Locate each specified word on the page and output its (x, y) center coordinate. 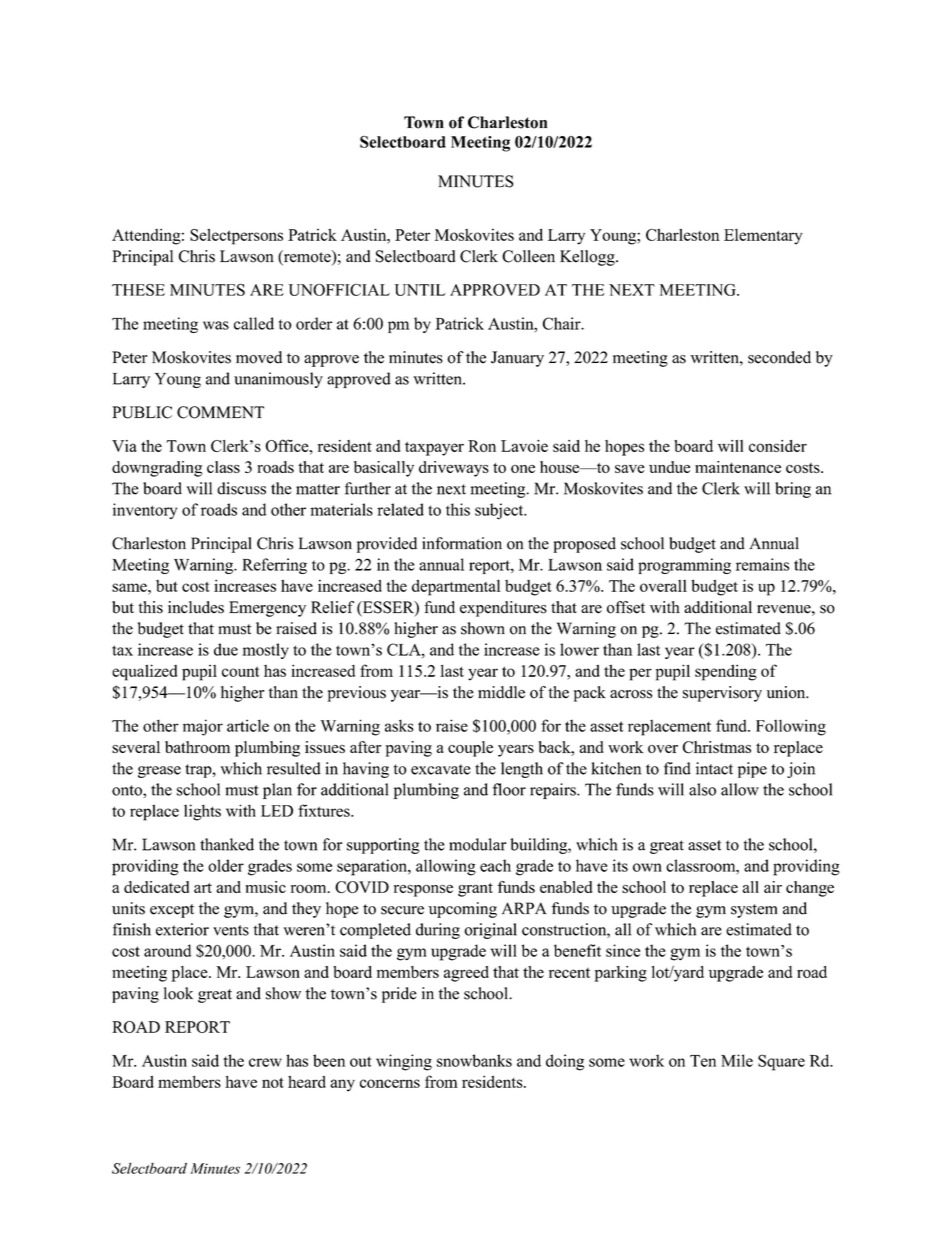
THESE (138, 290)
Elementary (763, 237)
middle (501, 692)
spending (726, 672)
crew (265, 1062)
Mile (737, 1060)
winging (404, 1062)
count (241, 671)
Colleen (528, 256)
